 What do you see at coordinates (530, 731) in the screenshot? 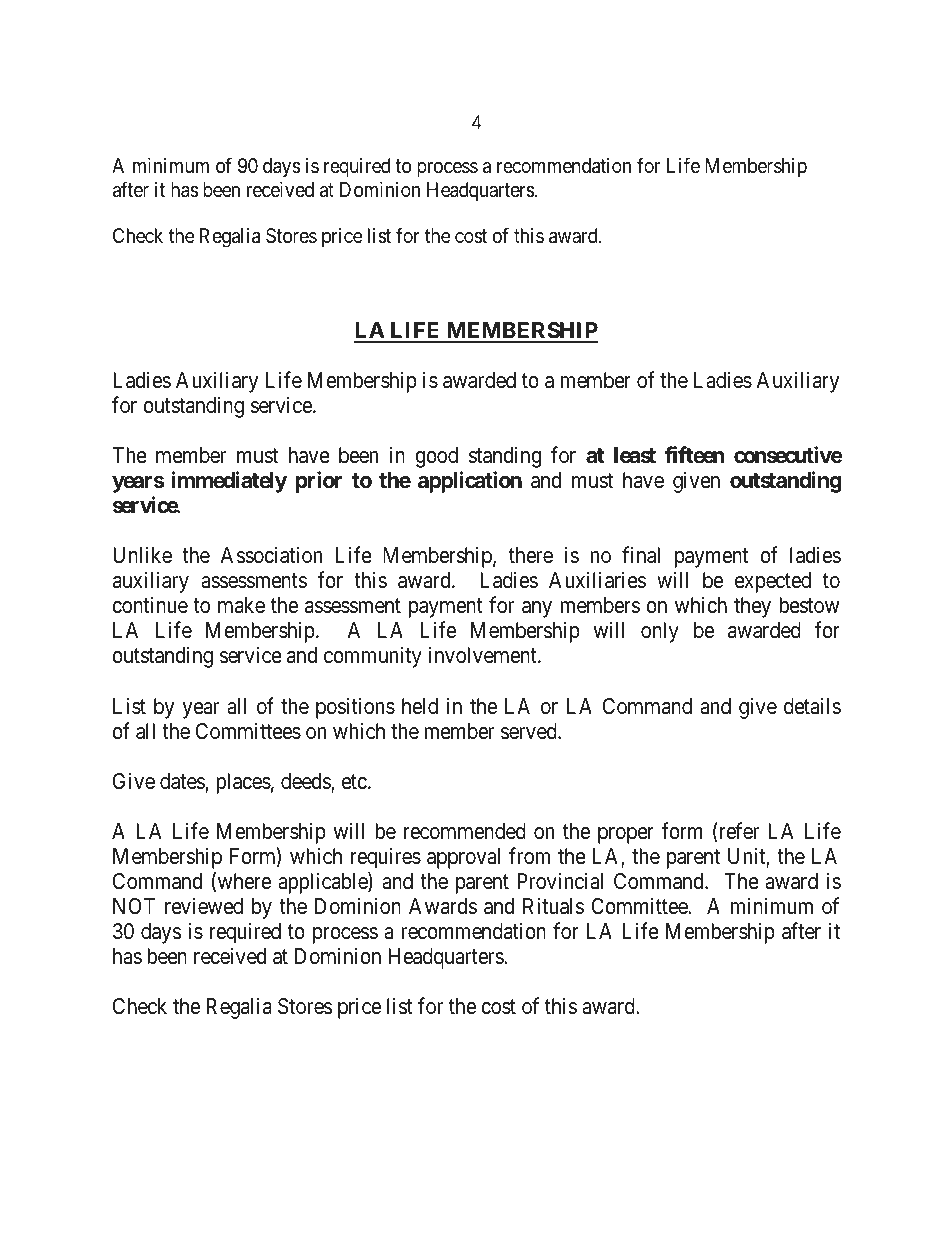
I see `served` at bounding box center [530, 731].
